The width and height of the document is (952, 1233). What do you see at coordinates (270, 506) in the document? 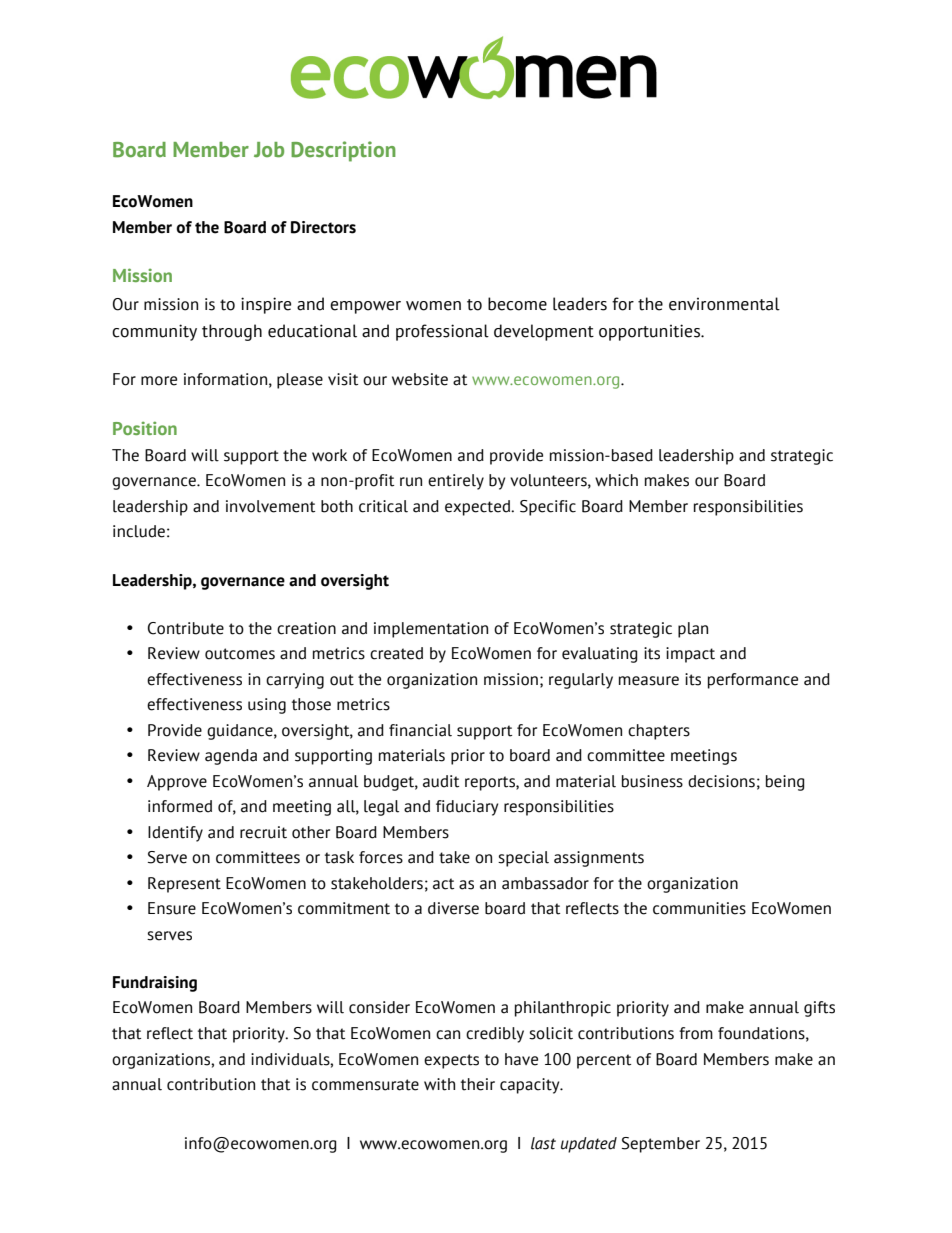
I see `involvement` at bounding box center [270, 506].
